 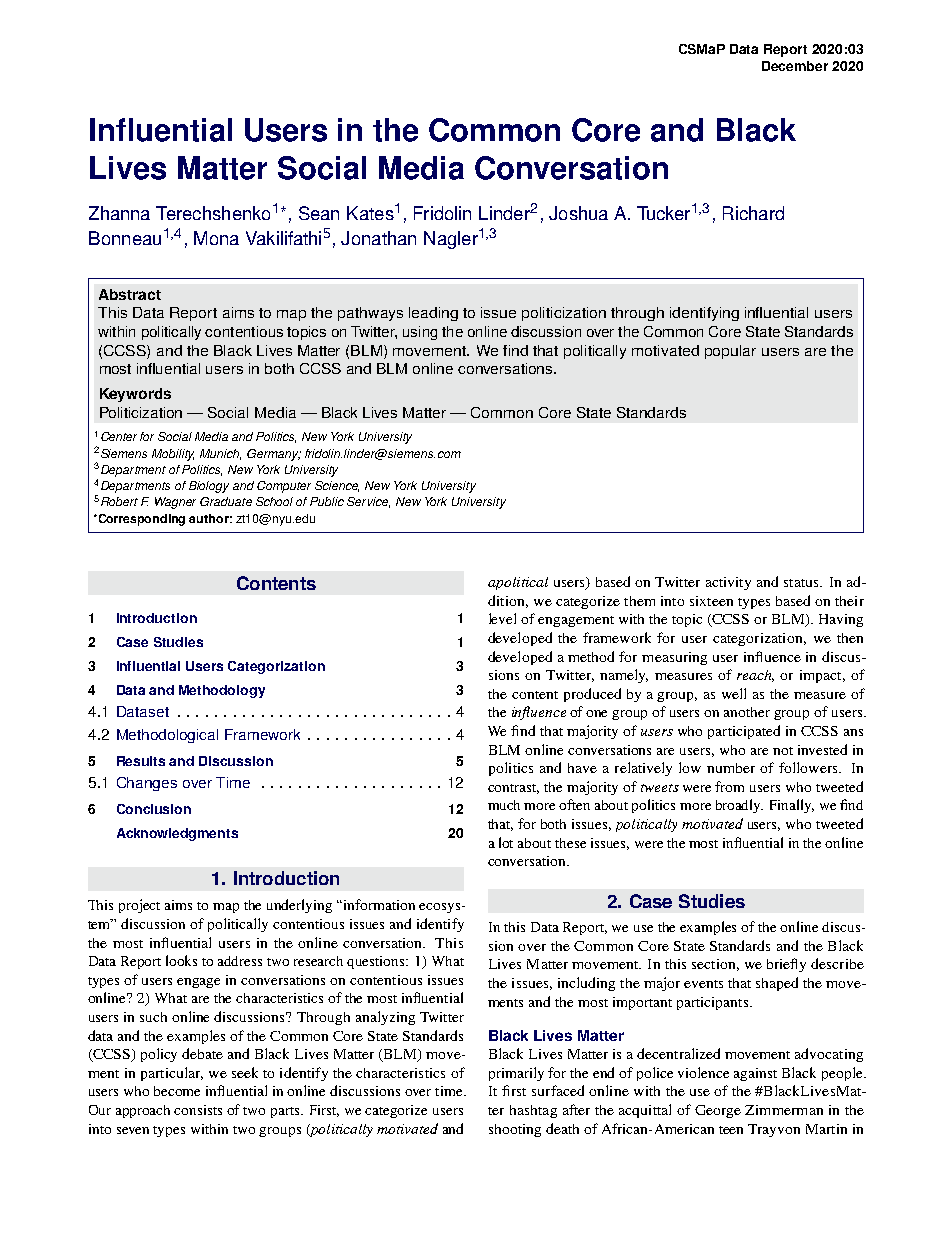 I want to click on Joshua, so click(x=578, y=213).
